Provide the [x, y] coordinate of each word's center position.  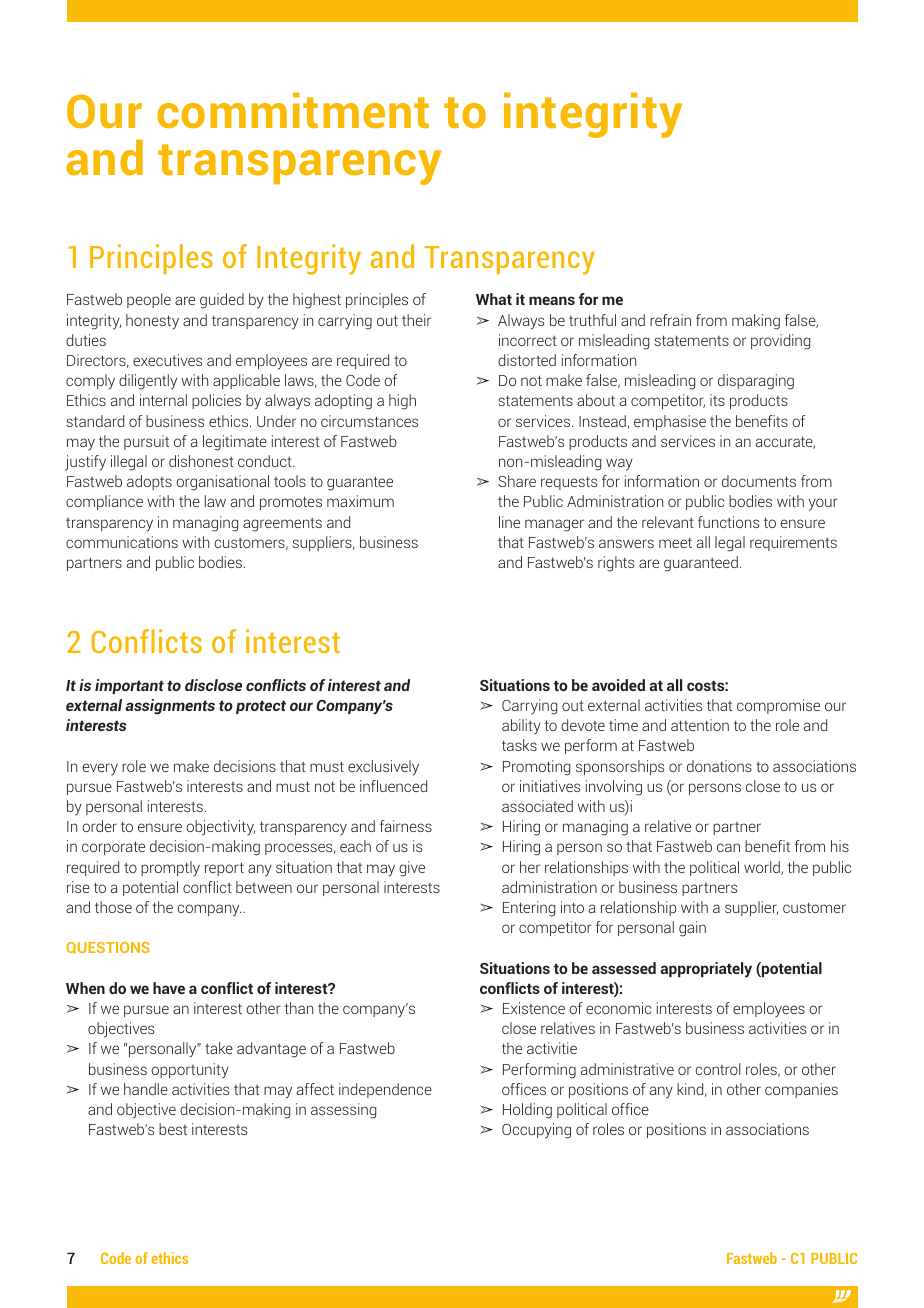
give [412, 869]
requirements [793, 543]
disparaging [756, 382]
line [509, 522]
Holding [527, 1111]
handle [146, 1089]
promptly [170, 869]
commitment [293, 110]
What [494, 299]
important [129, 686]
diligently [148, 382]
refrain [670, 320]
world [763, 868]
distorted [527, 360]
